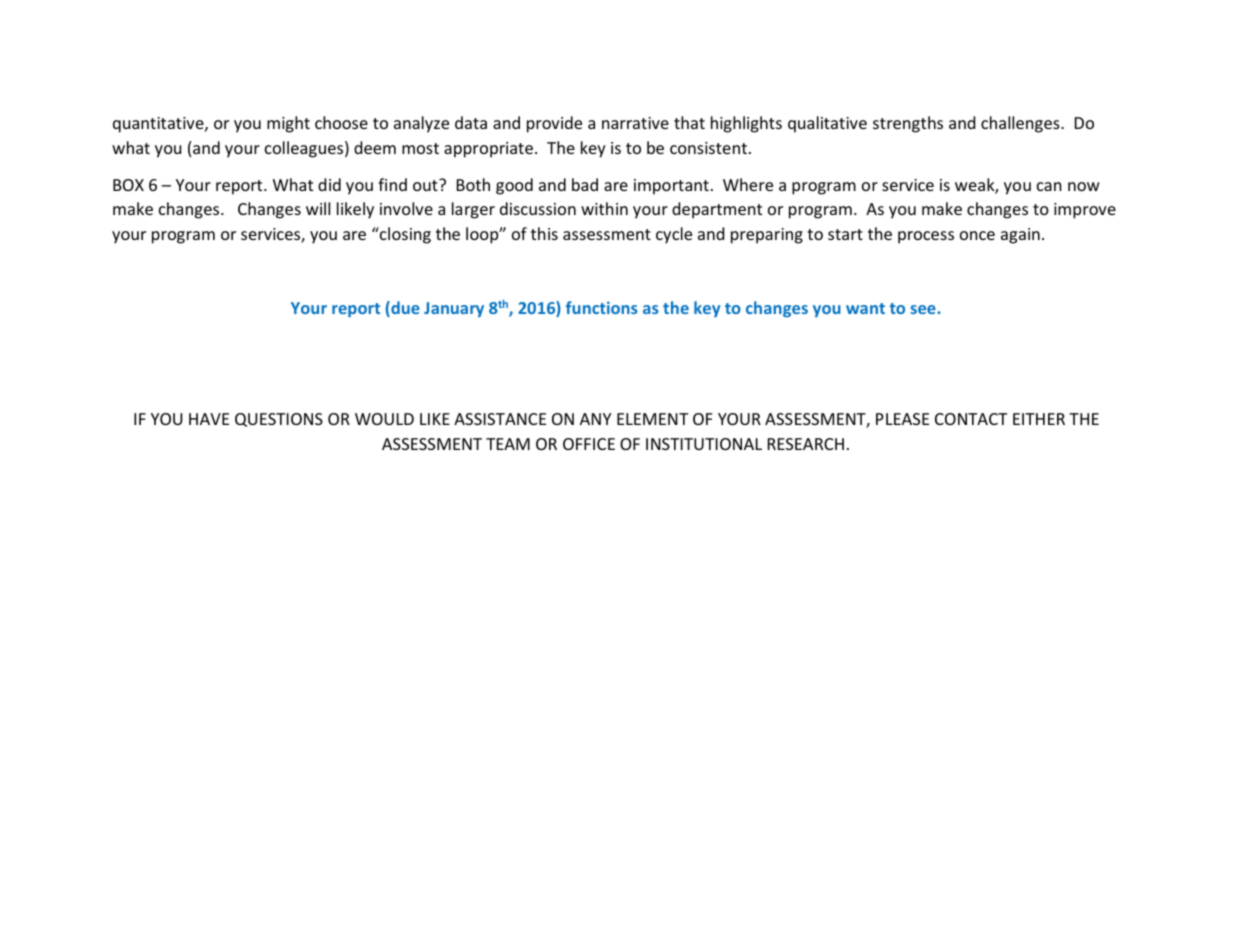  Describe the element at coordinates (924, 309) in the image. I see `see` at that location.
